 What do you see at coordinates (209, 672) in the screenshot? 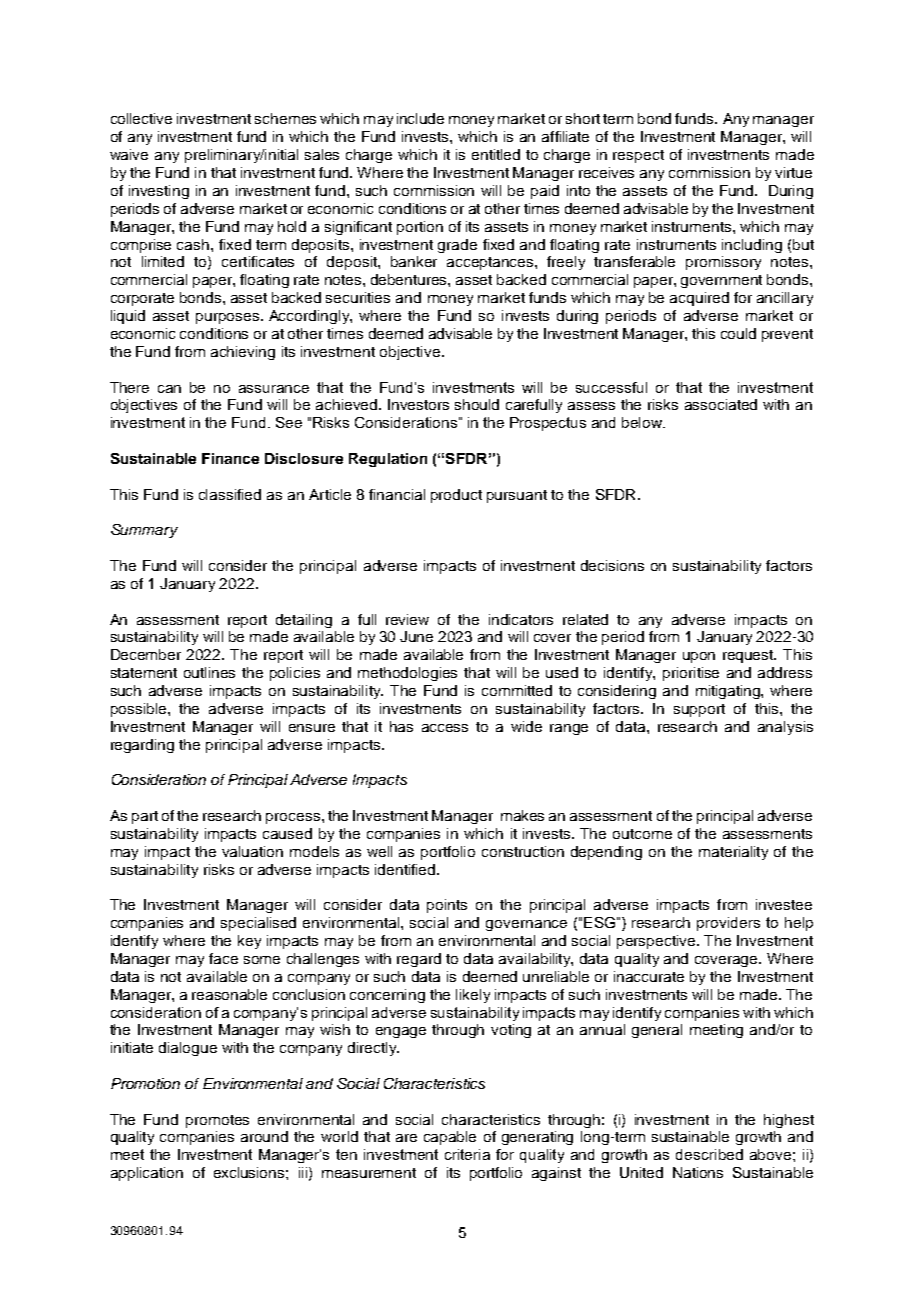
I see `outlines` at bounding box center [209, 672].
